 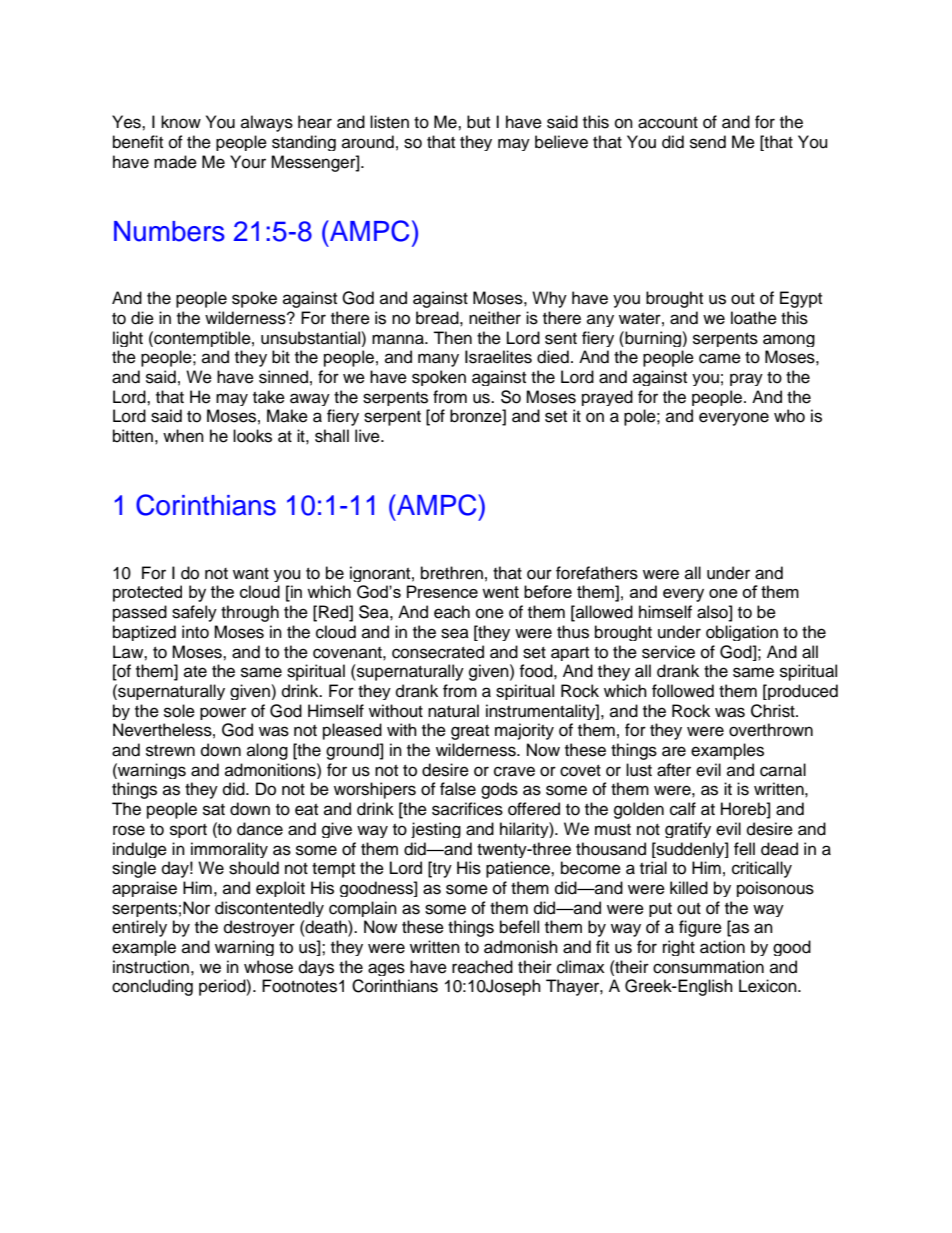 I want to click on but, so click(x=478, y=122).
